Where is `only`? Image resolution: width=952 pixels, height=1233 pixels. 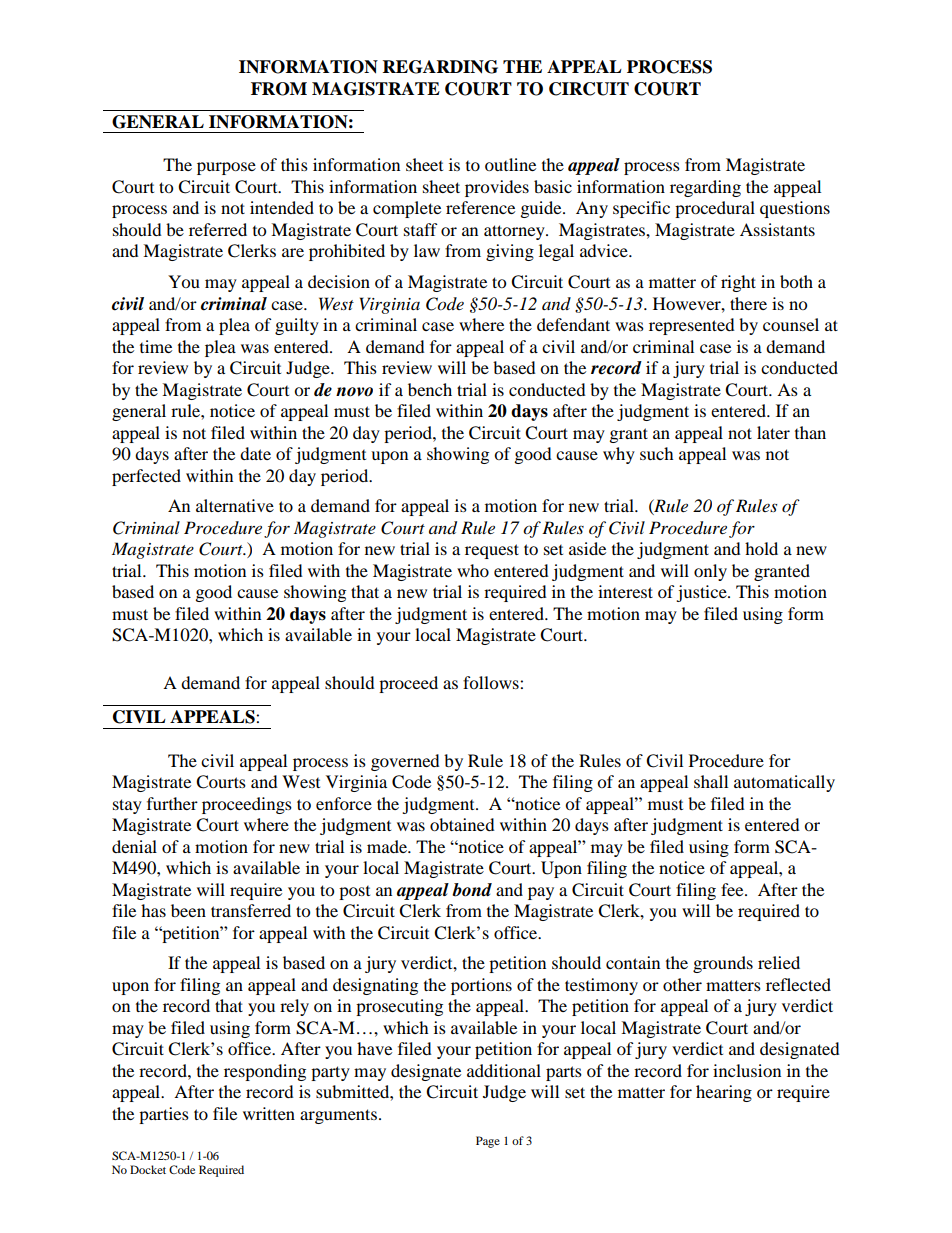
only is located at coordinates (710, 572).
